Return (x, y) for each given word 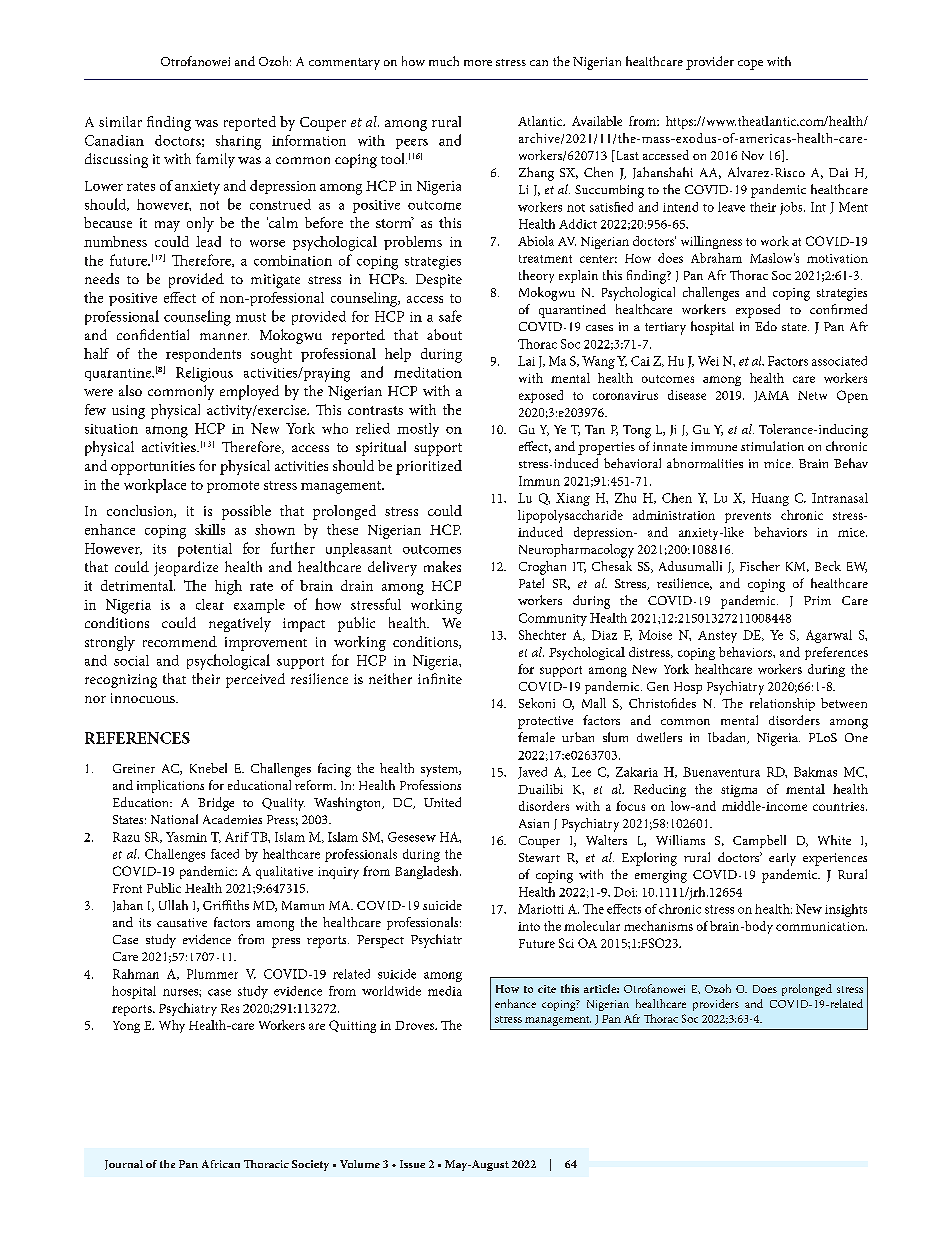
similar (120, 121)
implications (170, 786)
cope (750, 65)
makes (442, 566)
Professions (430, 785)
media (445, 991)
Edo (766, 326)
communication (821, 926)
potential (205, 550)
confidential (153, 334)
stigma (739, 791)
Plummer (212, 974)
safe (450, 316)
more (478, 63)
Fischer (760, 566)
